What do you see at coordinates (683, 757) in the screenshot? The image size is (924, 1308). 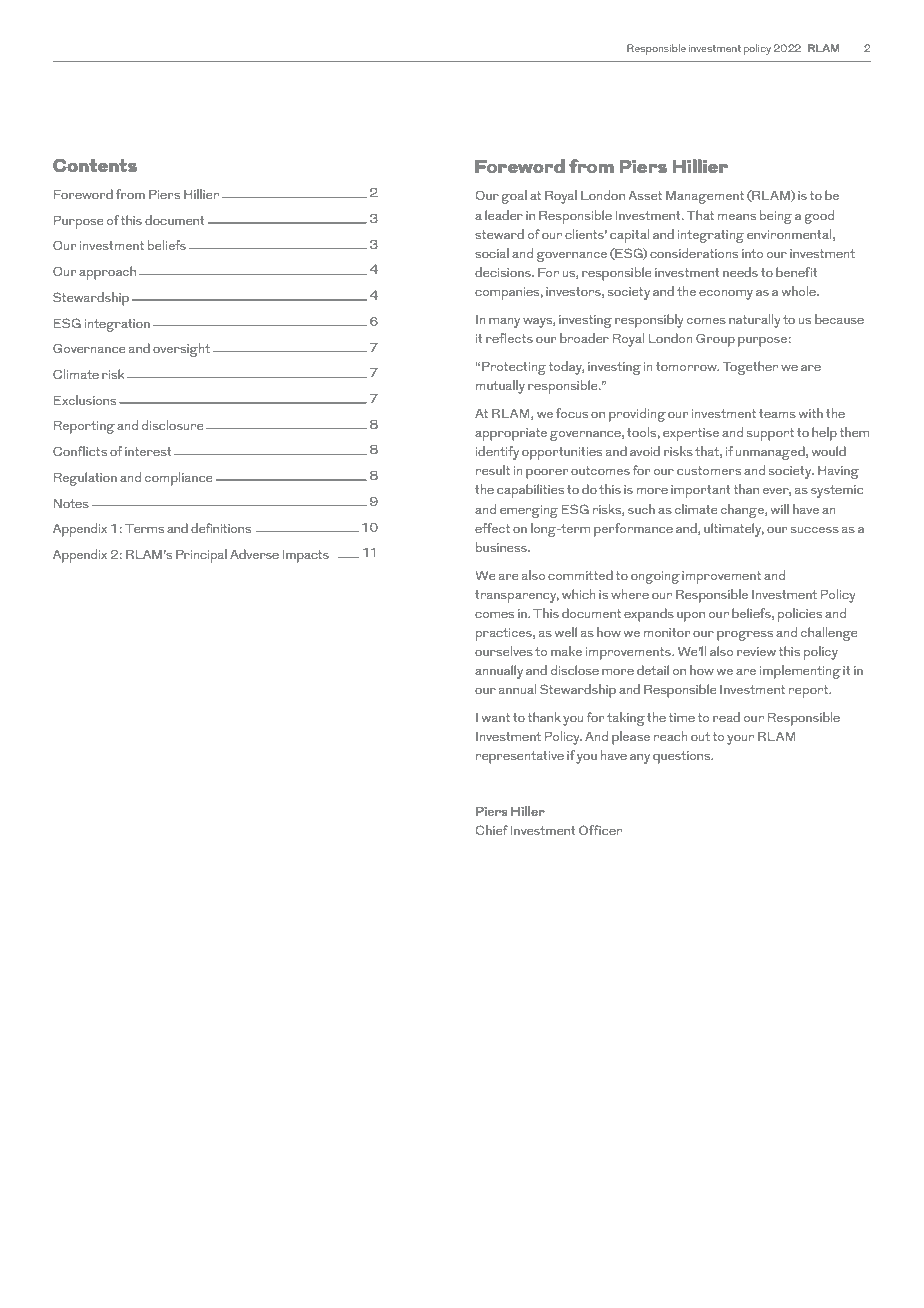 I see `questions` at bounding box center [683, 757].
